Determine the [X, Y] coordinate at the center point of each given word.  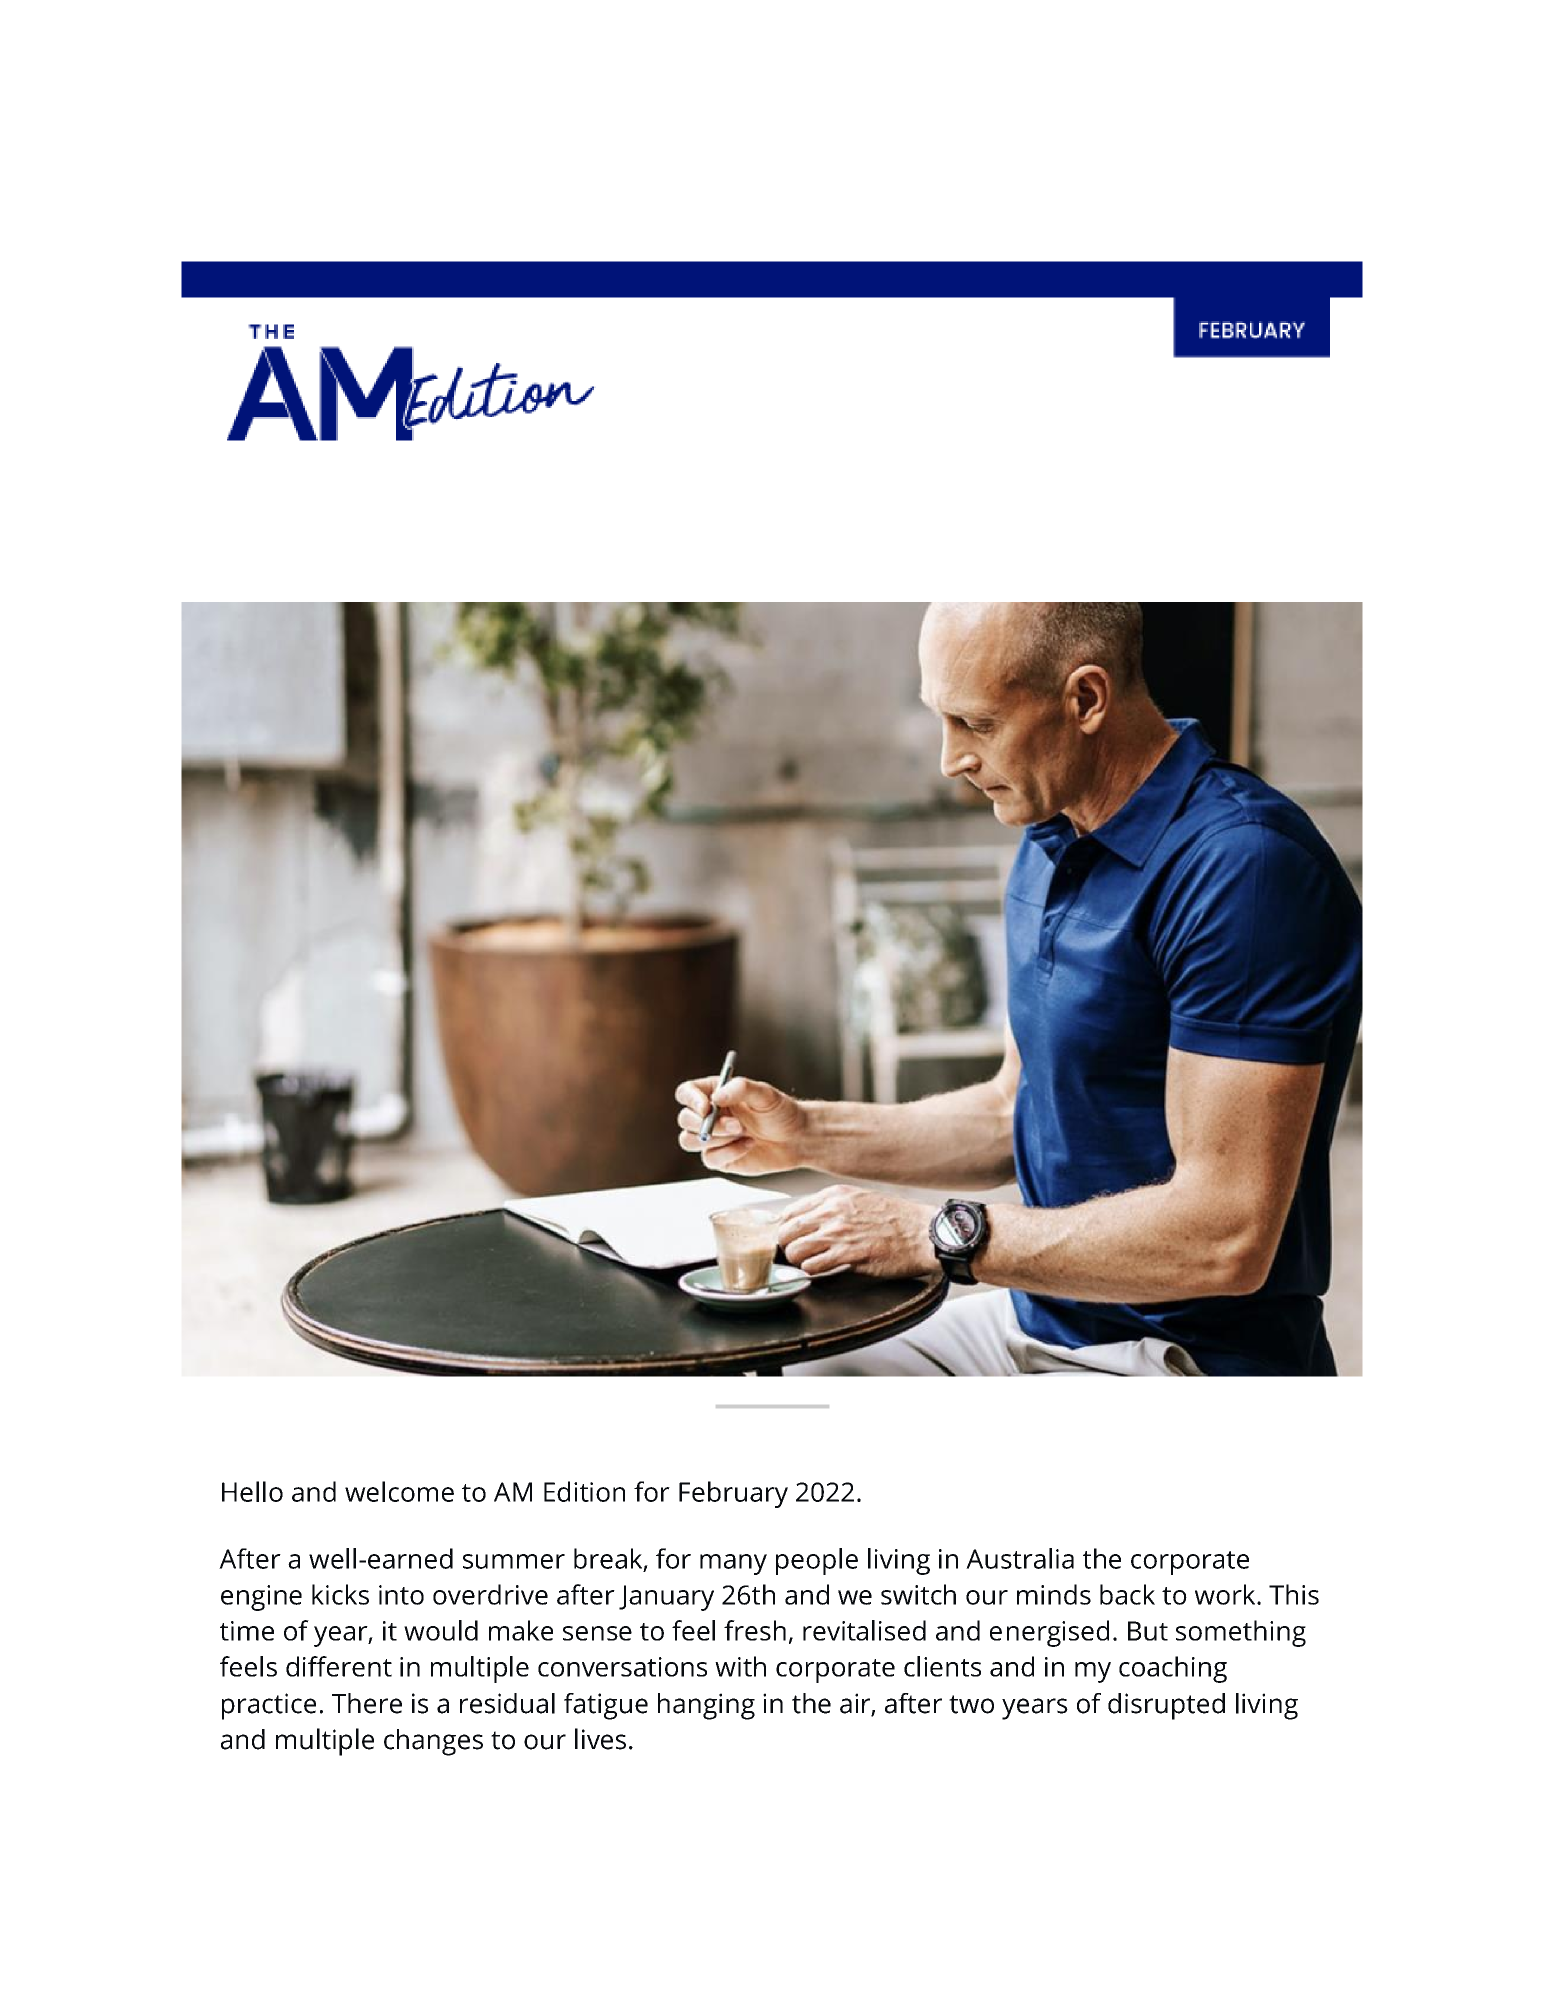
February [733, 1494]
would [441, 1630]
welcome [399, 1491]
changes [433, 1742]
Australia [1020, 1558]
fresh [755, 1630]
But [1148, 1631]
